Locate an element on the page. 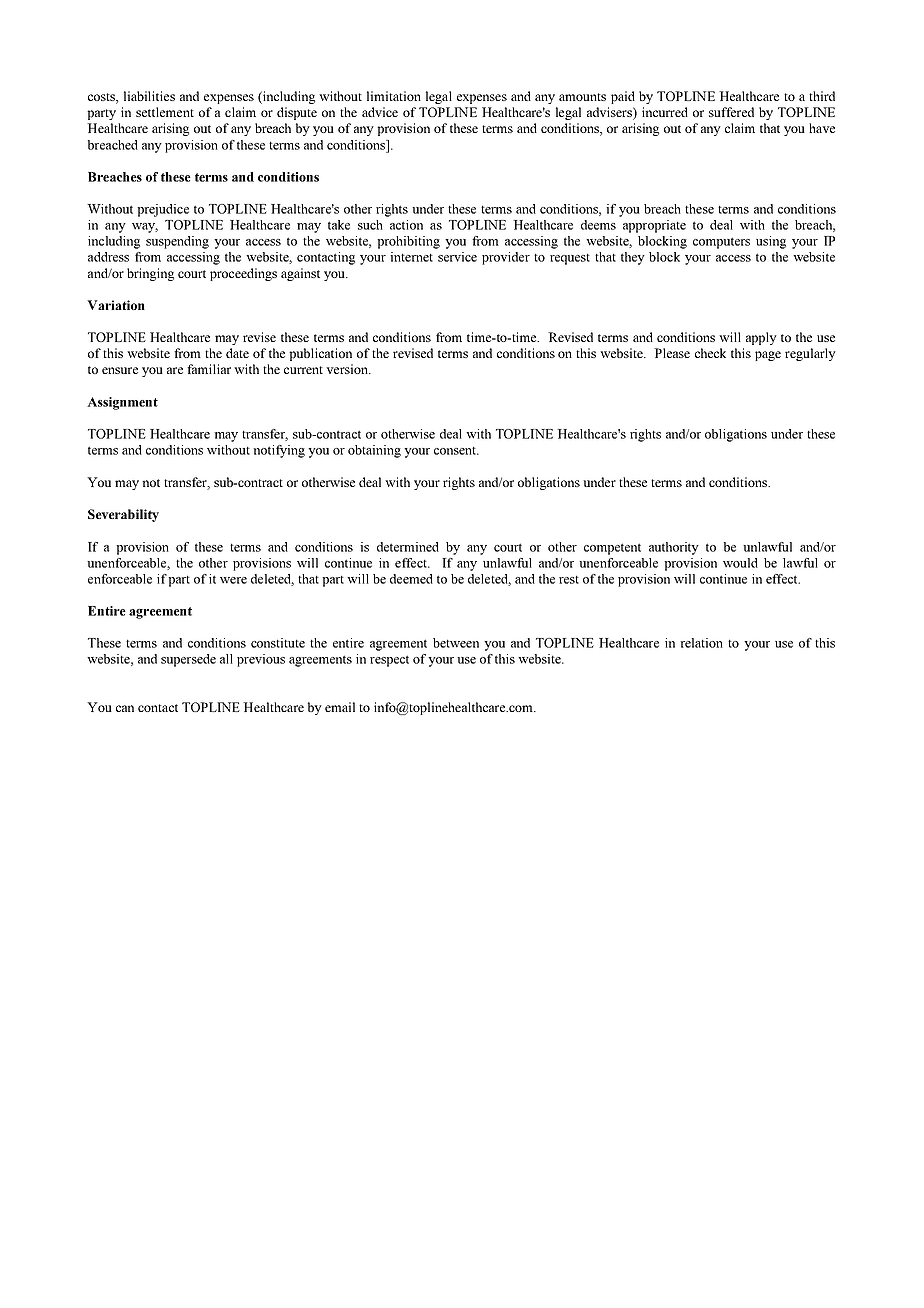 This image has width=924, height=1308. limitation is located at coordinates (394, 96).
